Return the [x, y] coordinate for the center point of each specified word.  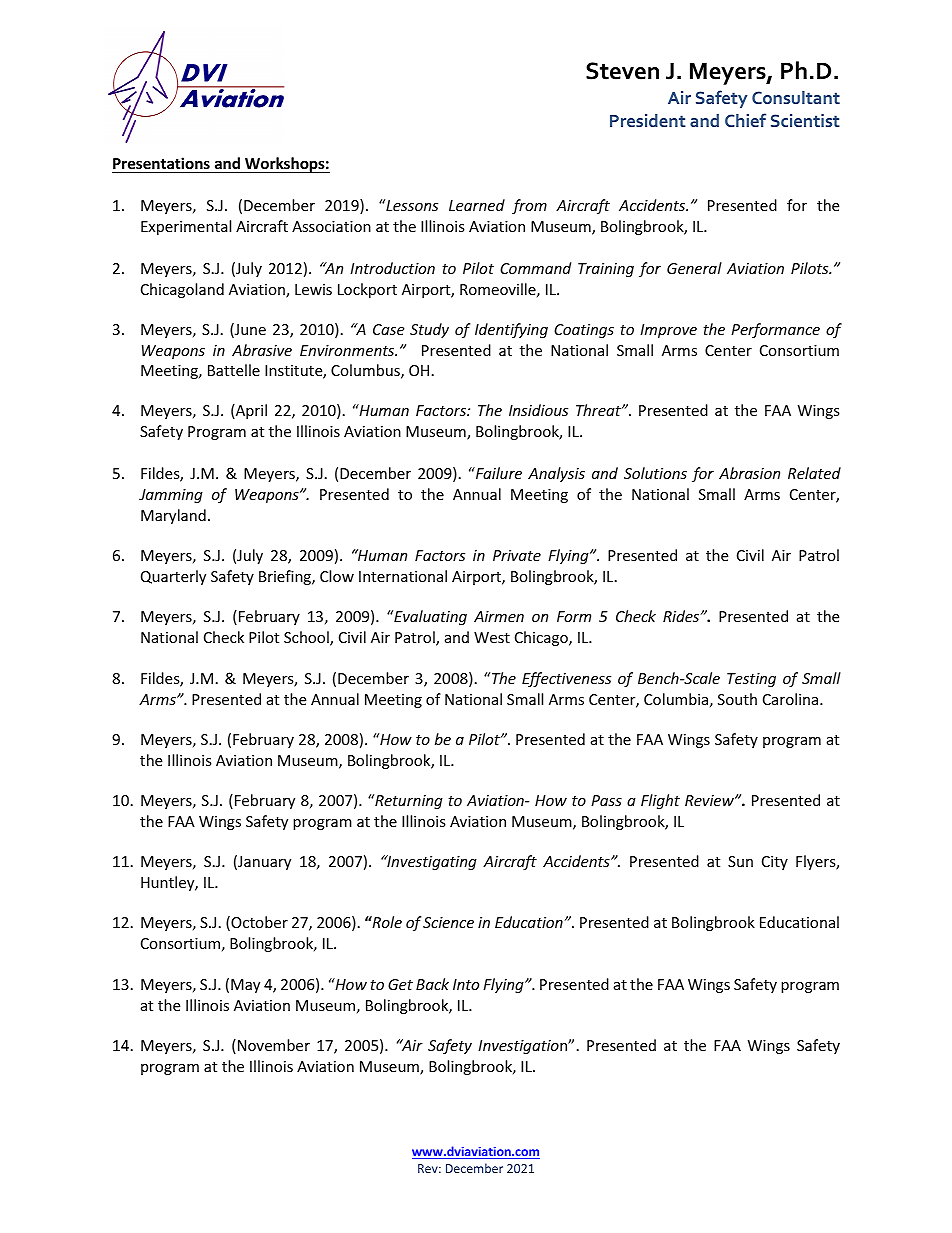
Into [466, 984]
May [245, 986]
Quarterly [173, 577]
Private [517, 555]
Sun [740, 861]
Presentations [161, 163]
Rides [682, 616]
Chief [745, 120]
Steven [622, 71]
